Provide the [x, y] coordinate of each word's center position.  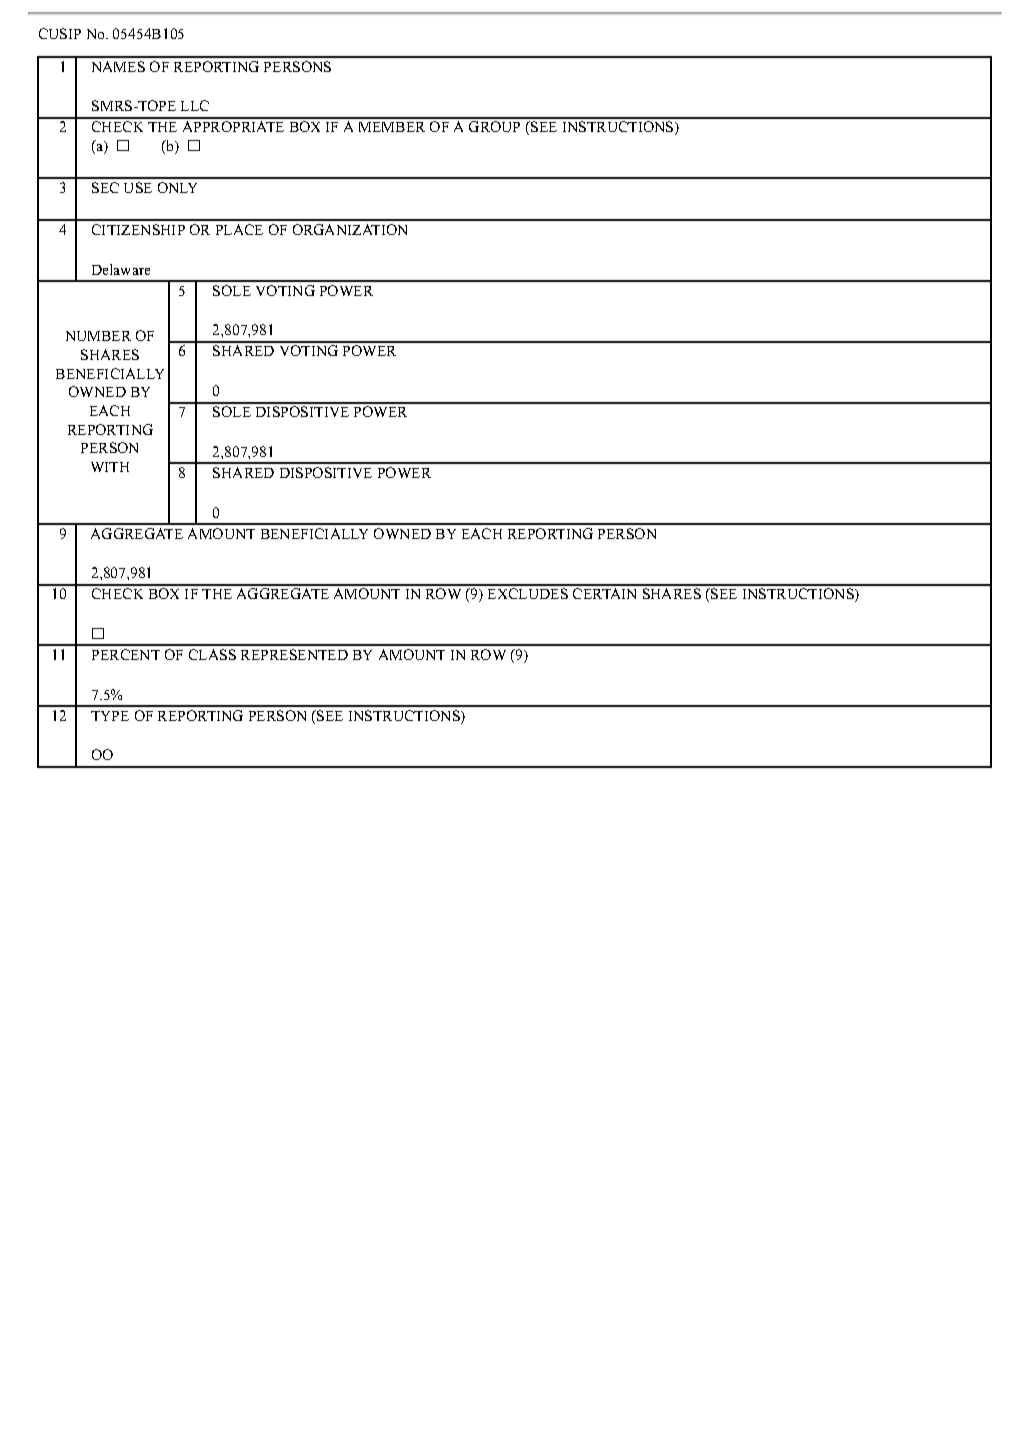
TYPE [110, 716]
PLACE [239, 229]
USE [138, 187]
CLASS [212, 654]
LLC [195, 105]
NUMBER [98, 336]
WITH [110, 467]
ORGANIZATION [350, 229]
